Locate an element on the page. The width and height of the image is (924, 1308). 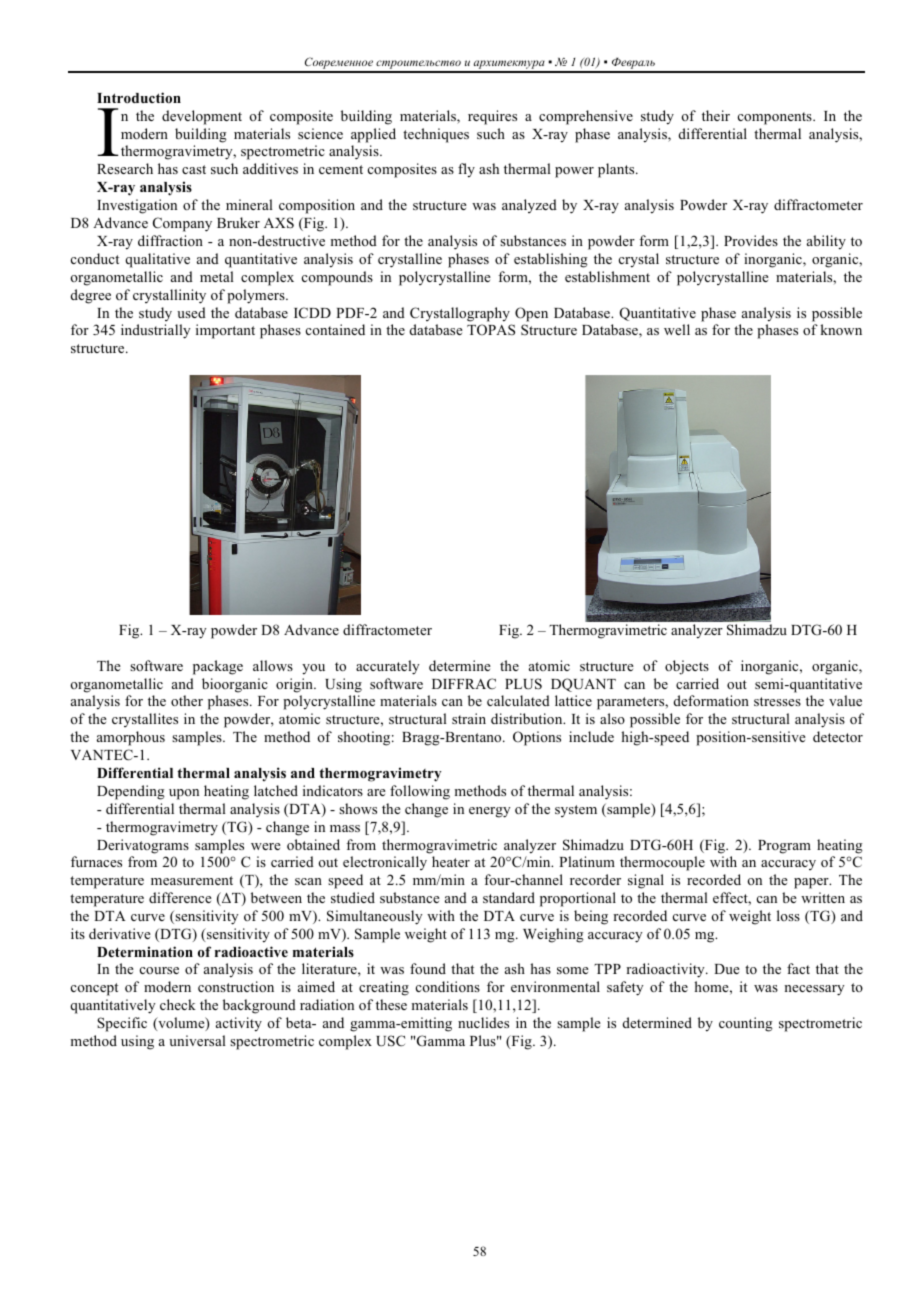
check is located at coordinates (178, 1004).
